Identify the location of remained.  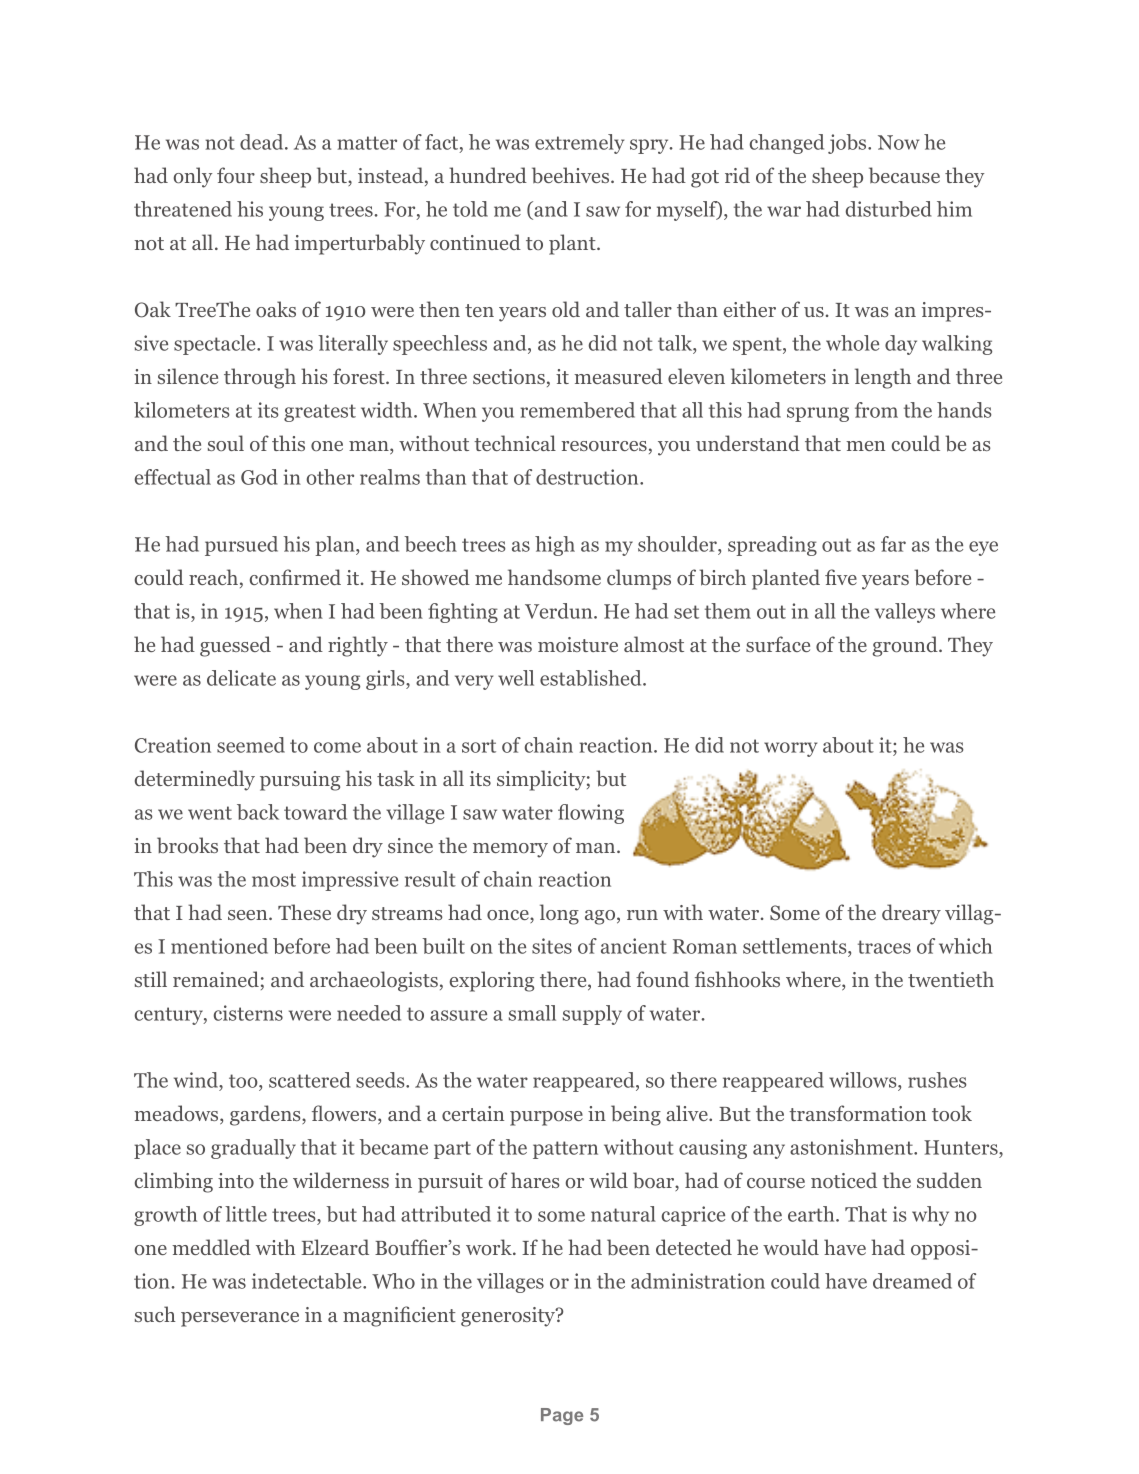
(216, 979).
